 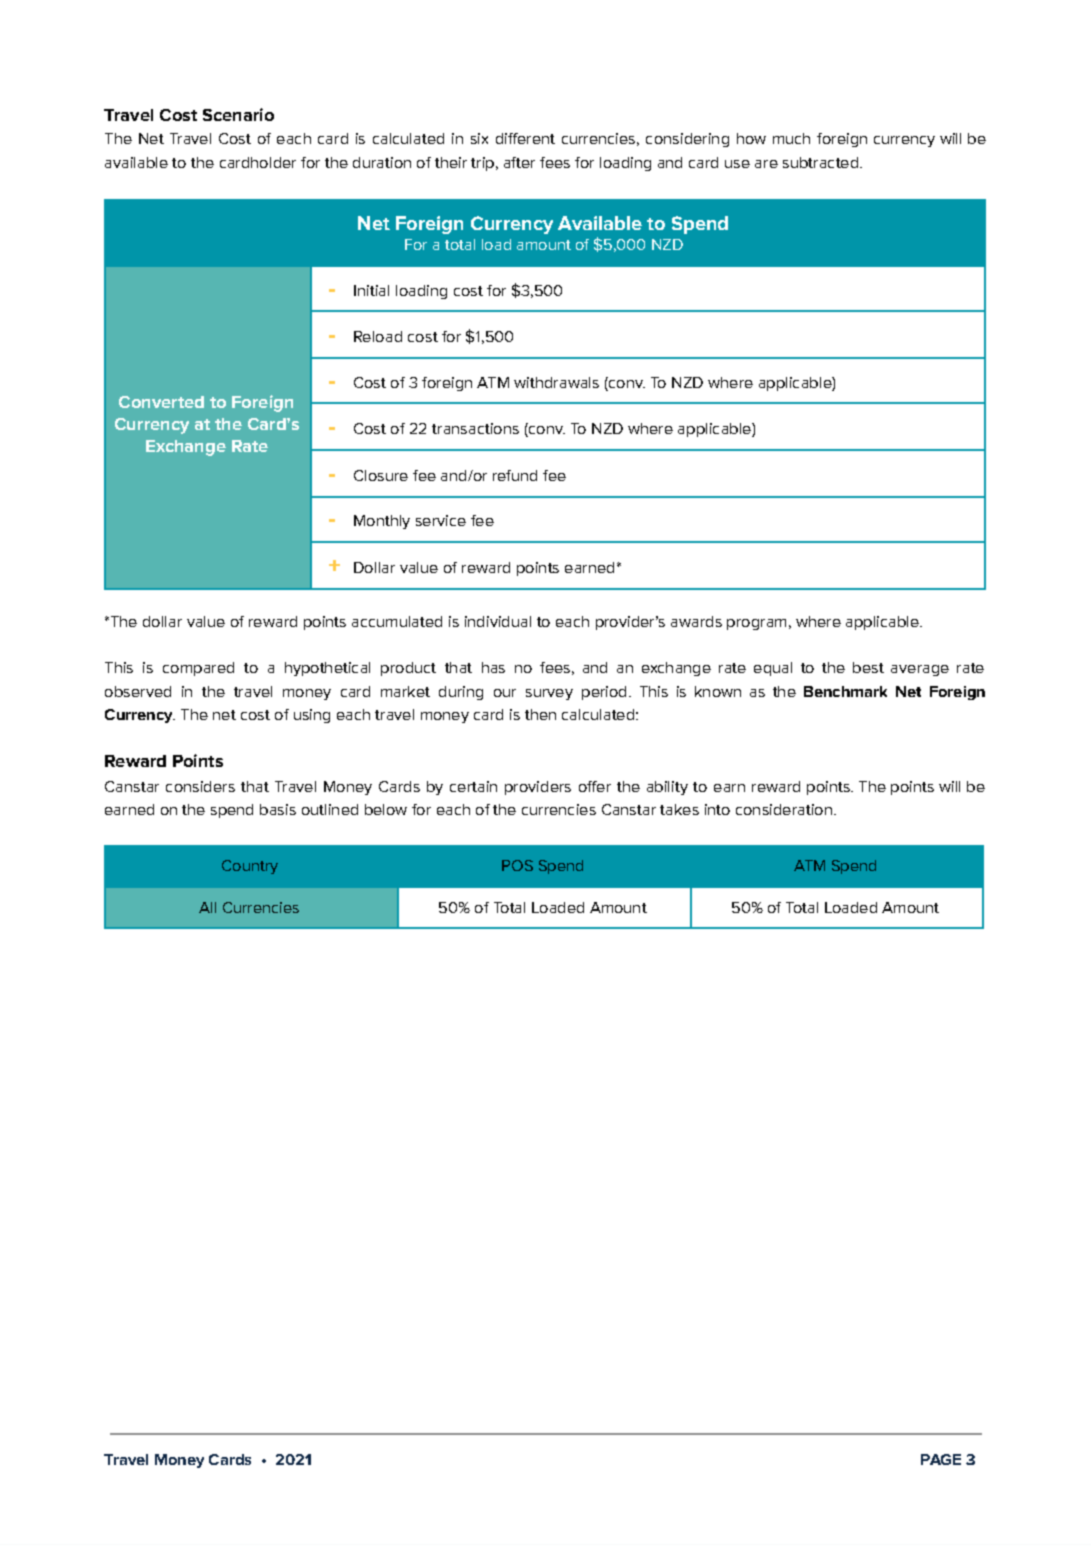 I want to click on compared, so click(x=198, y=669).
